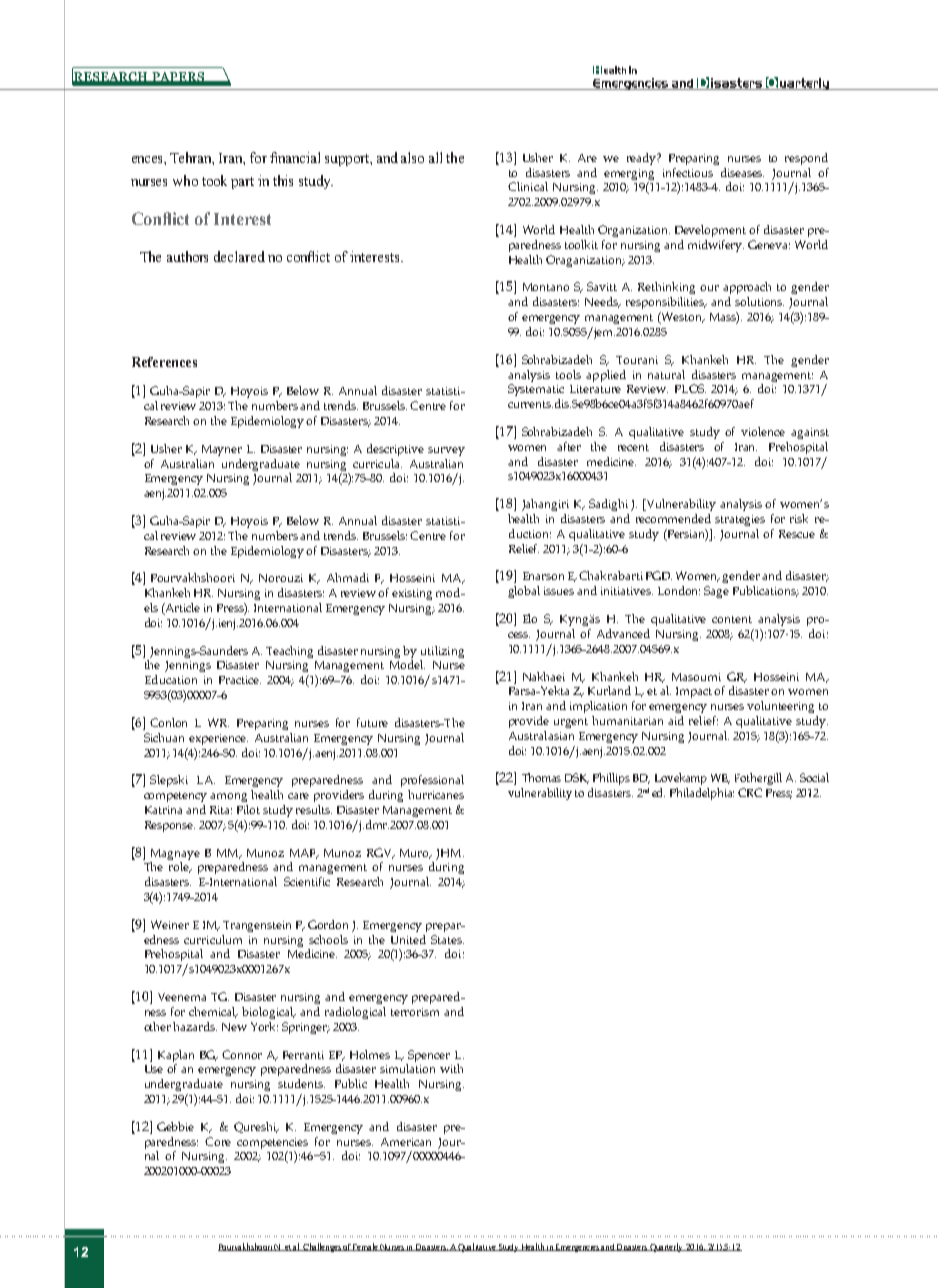 This screenshot has width=938, height=1288. What do you see at coordinates (541, 735) in the screenshot?
I see `Australasian` at bounding box center [541, 735].
